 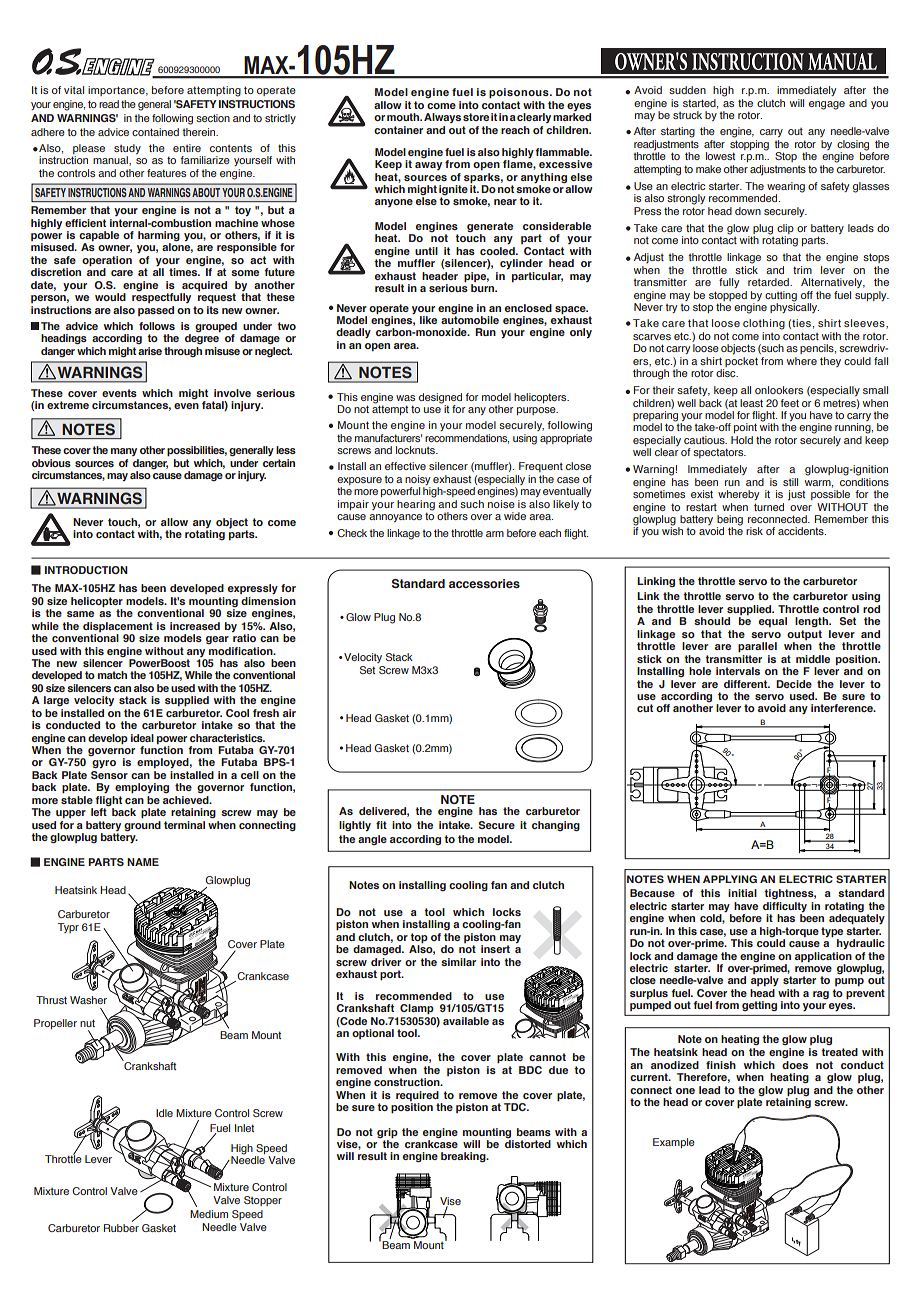 I want to click on engage, so click(x=827, y=105).
